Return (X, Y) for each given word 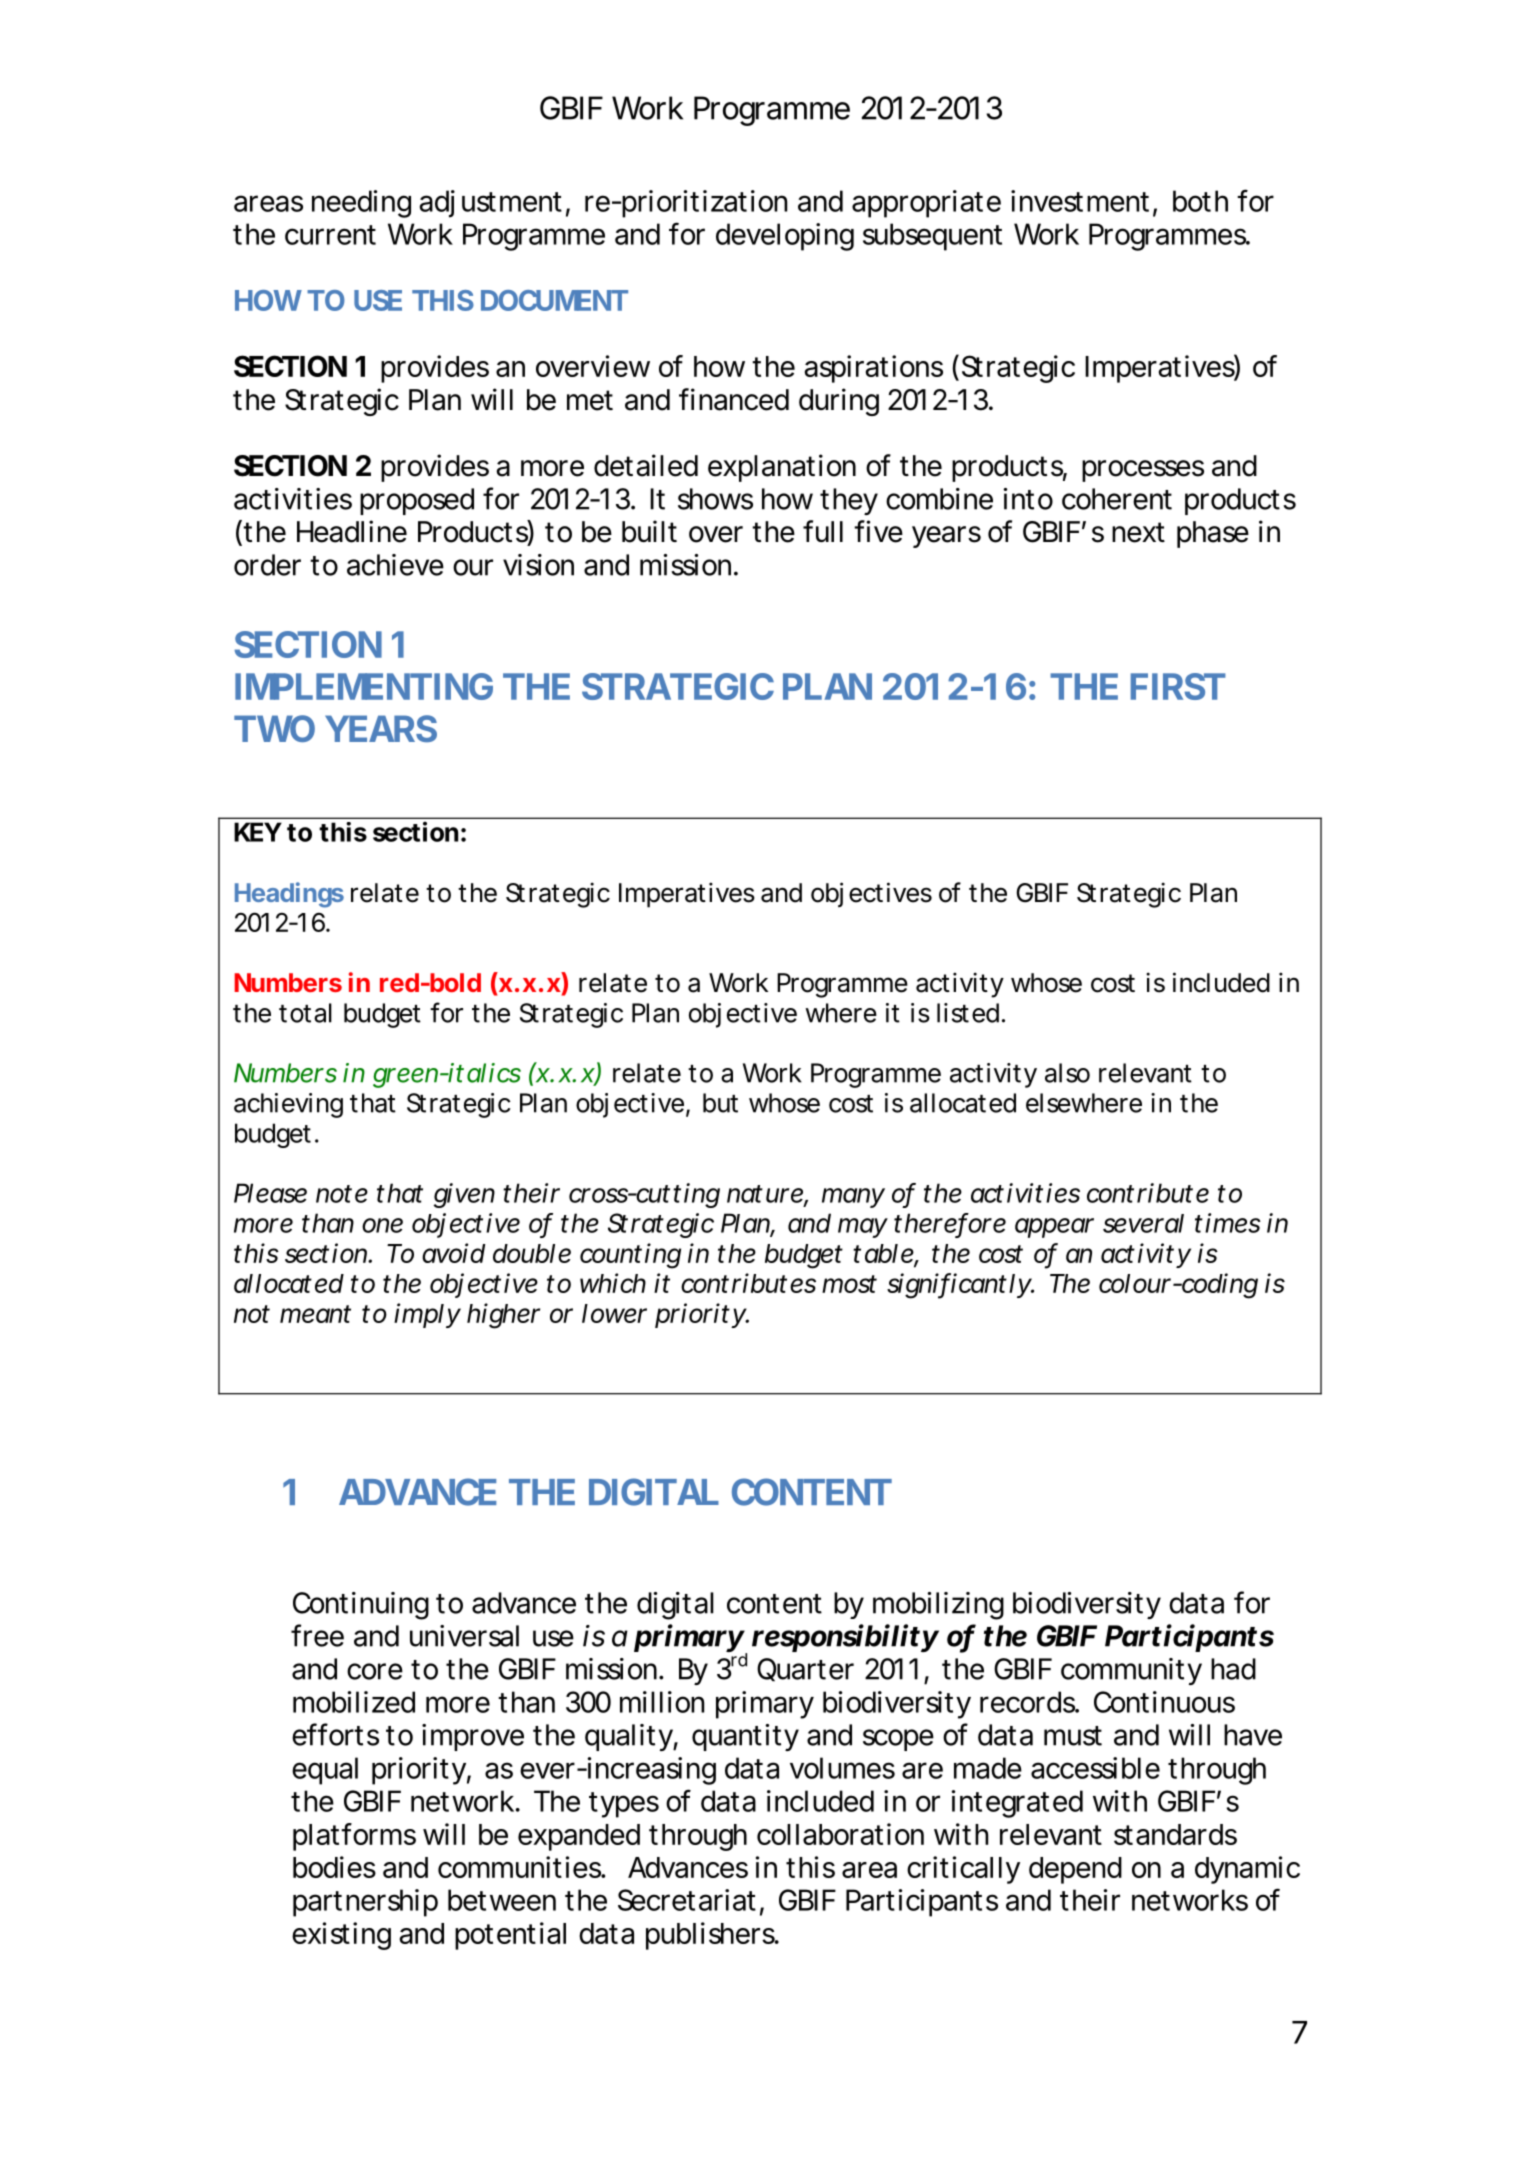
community (1131, 1671)
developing (785, 237)
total (305, 1013)
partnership (365, 1903)
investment (1082, 202)
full (823, 531)
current (330, 235)
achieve (395, 565)
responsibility (845, 1638)
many (853, 1198)
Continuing (361, 1606)
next (1138, 532)
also (1067, 1073)
